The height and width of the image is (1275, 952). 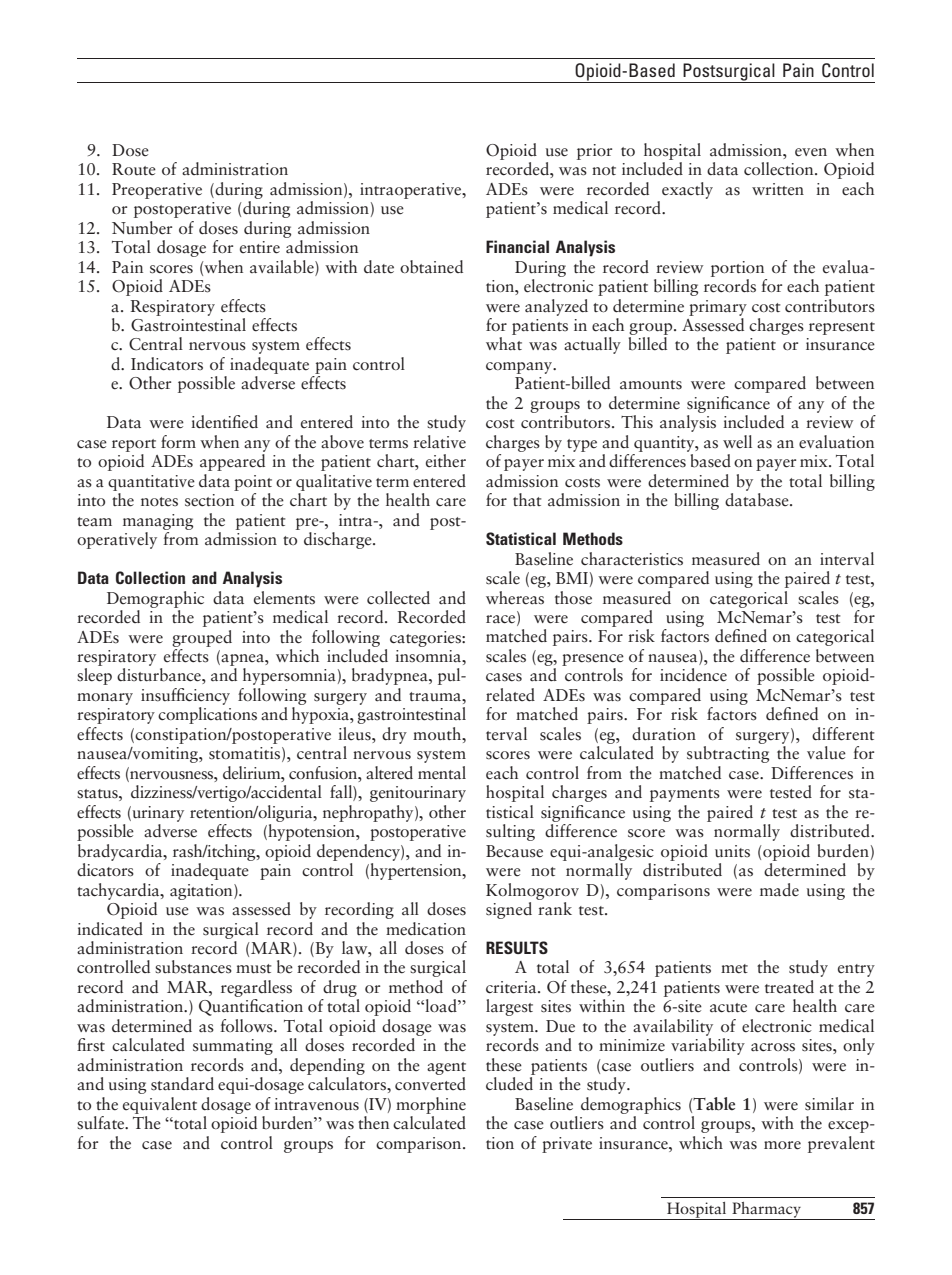 What do you see at coordinates (778, 189) in the image?
I see `written` at bounding box center [778, 189].
